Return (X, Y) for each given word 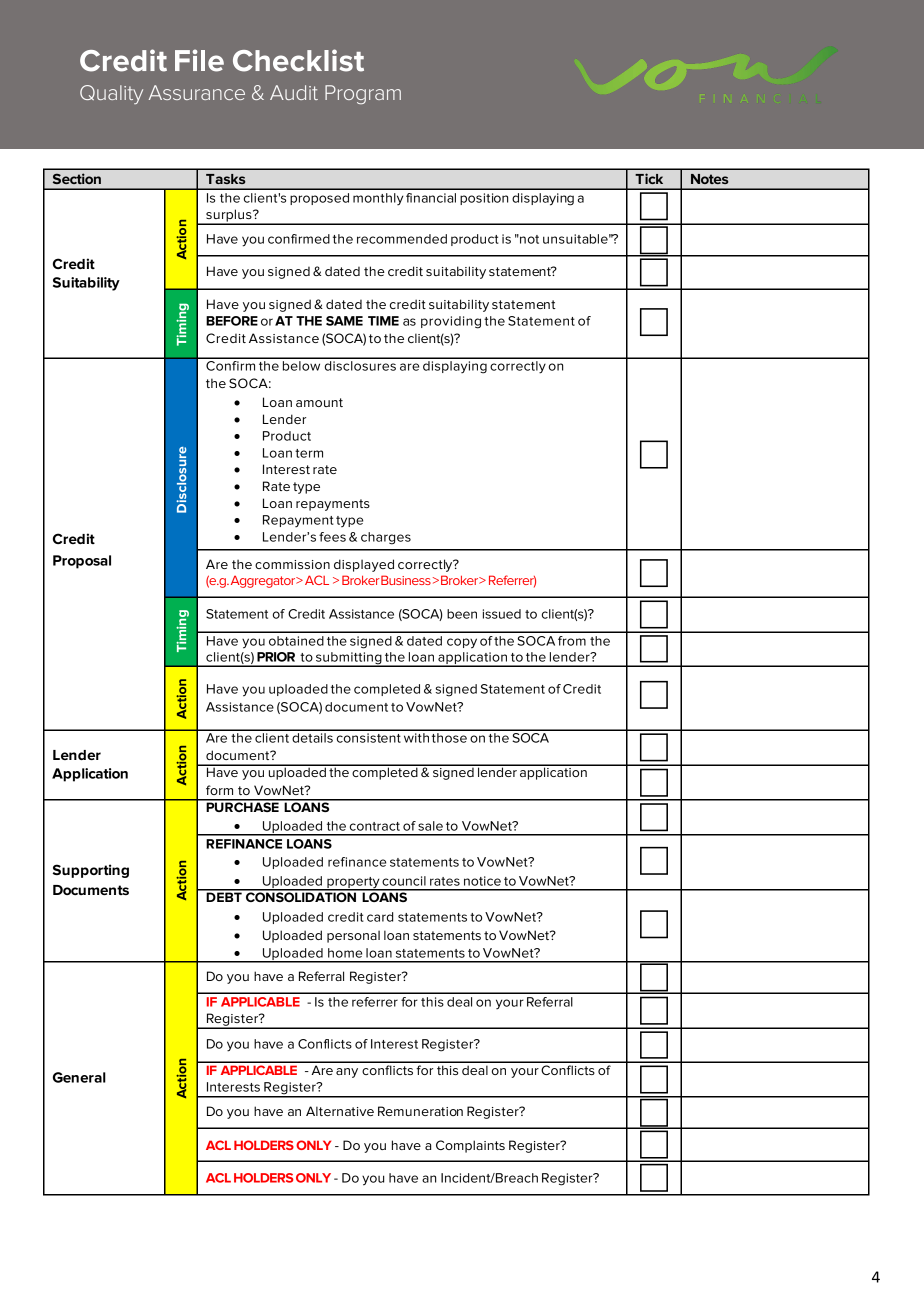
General (79, 1077)
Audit (294, 92)
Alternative (340, 1111)
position (484, 199)
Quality (111, 94)
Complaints (470, 1146)
